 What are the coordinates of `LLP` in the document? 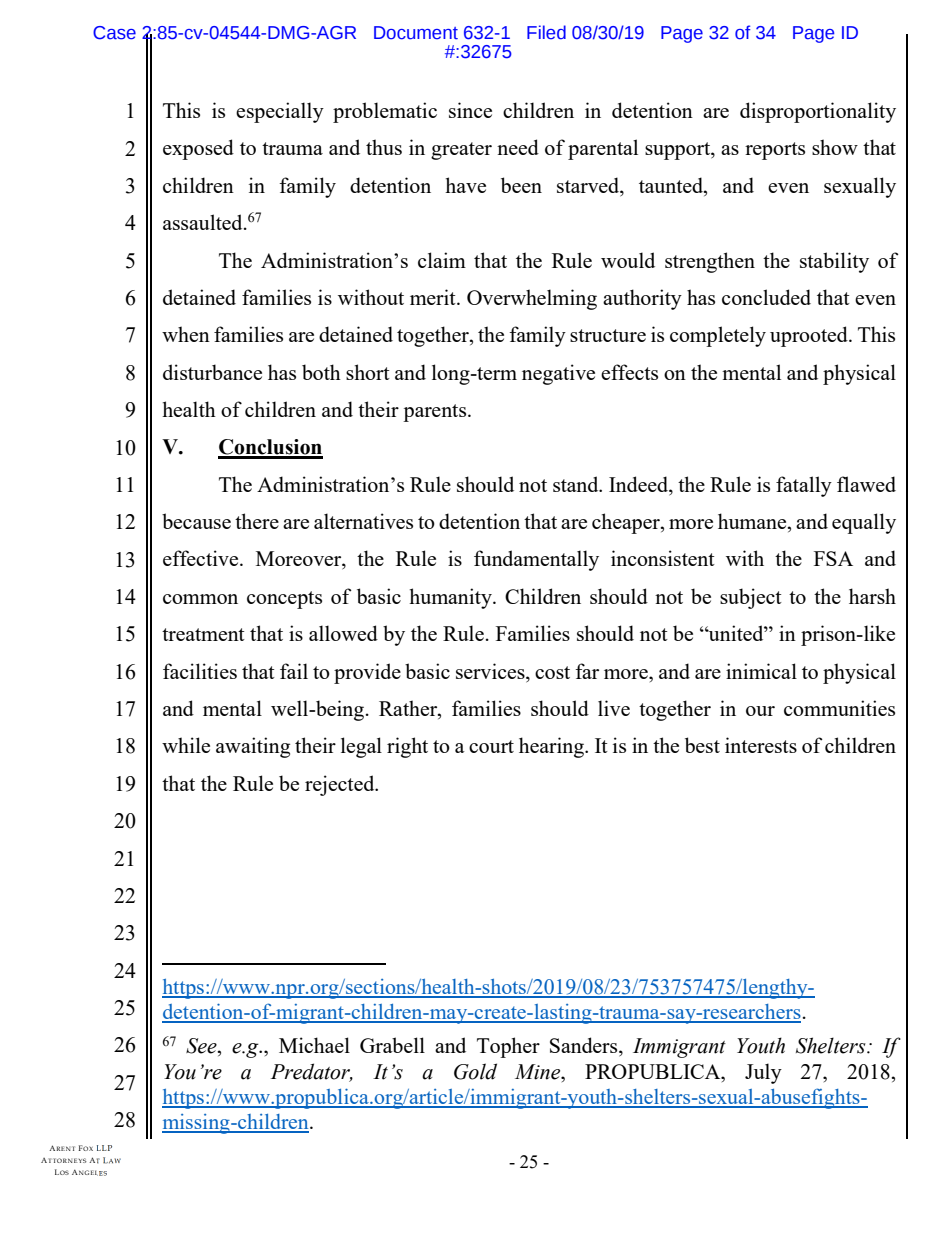 It's located at (104, 1148).
